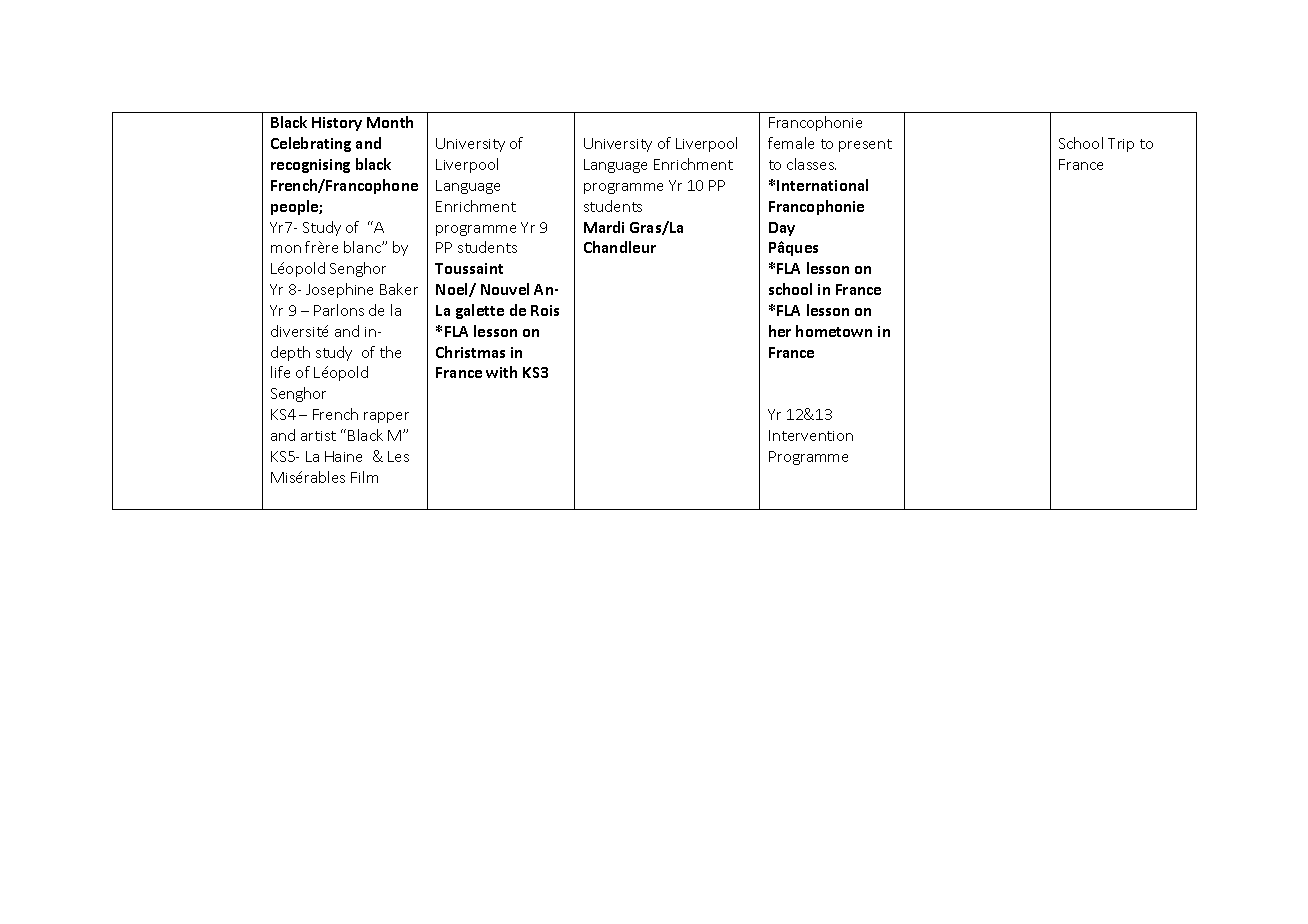 This screenshot has width=1308, height=924. Describe the element at coordinates (364, 477) in the screenshot. I see `Film` at that location.
